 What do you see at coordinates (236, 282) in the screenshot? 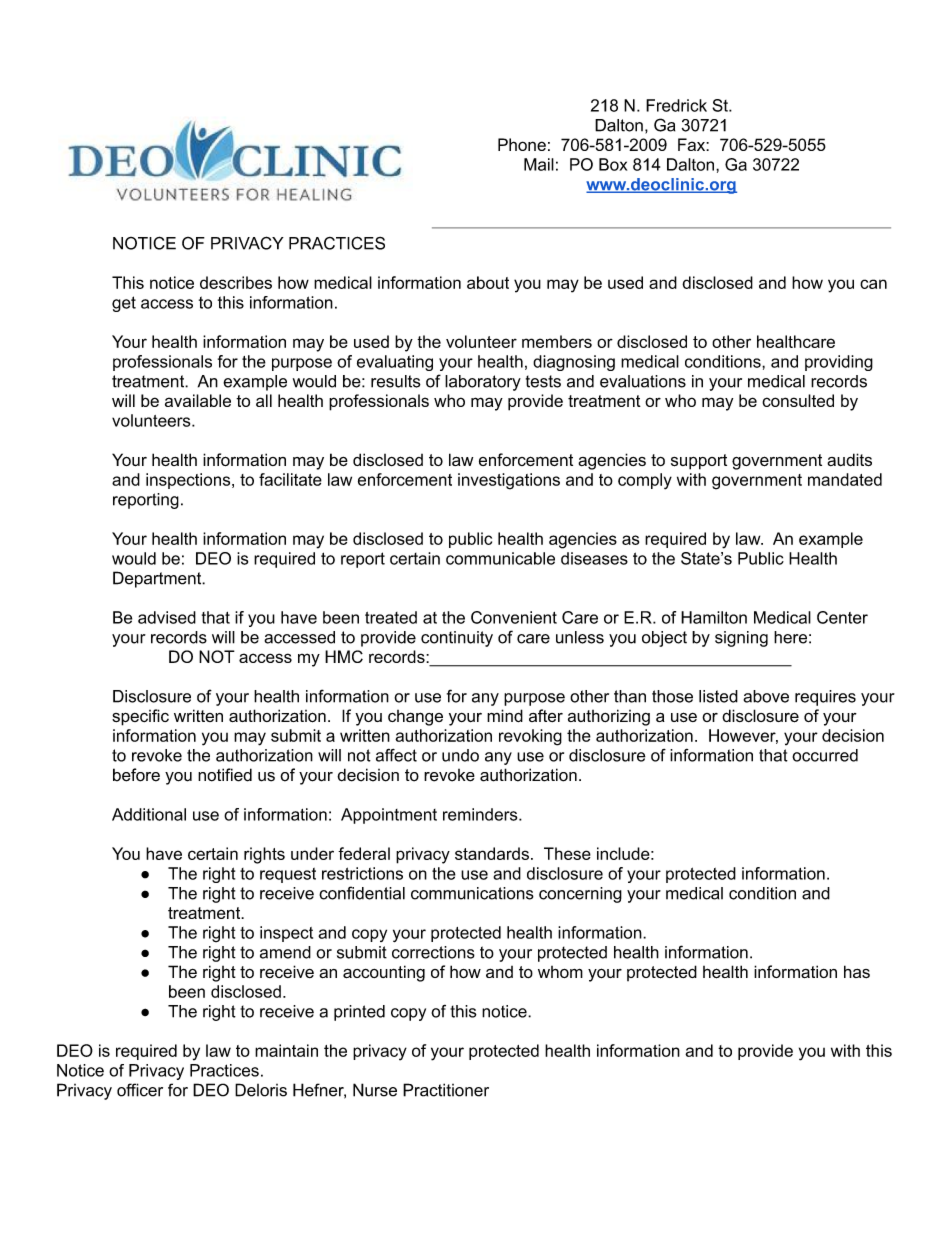
I see `describes` at bounding box center [236, 282].
